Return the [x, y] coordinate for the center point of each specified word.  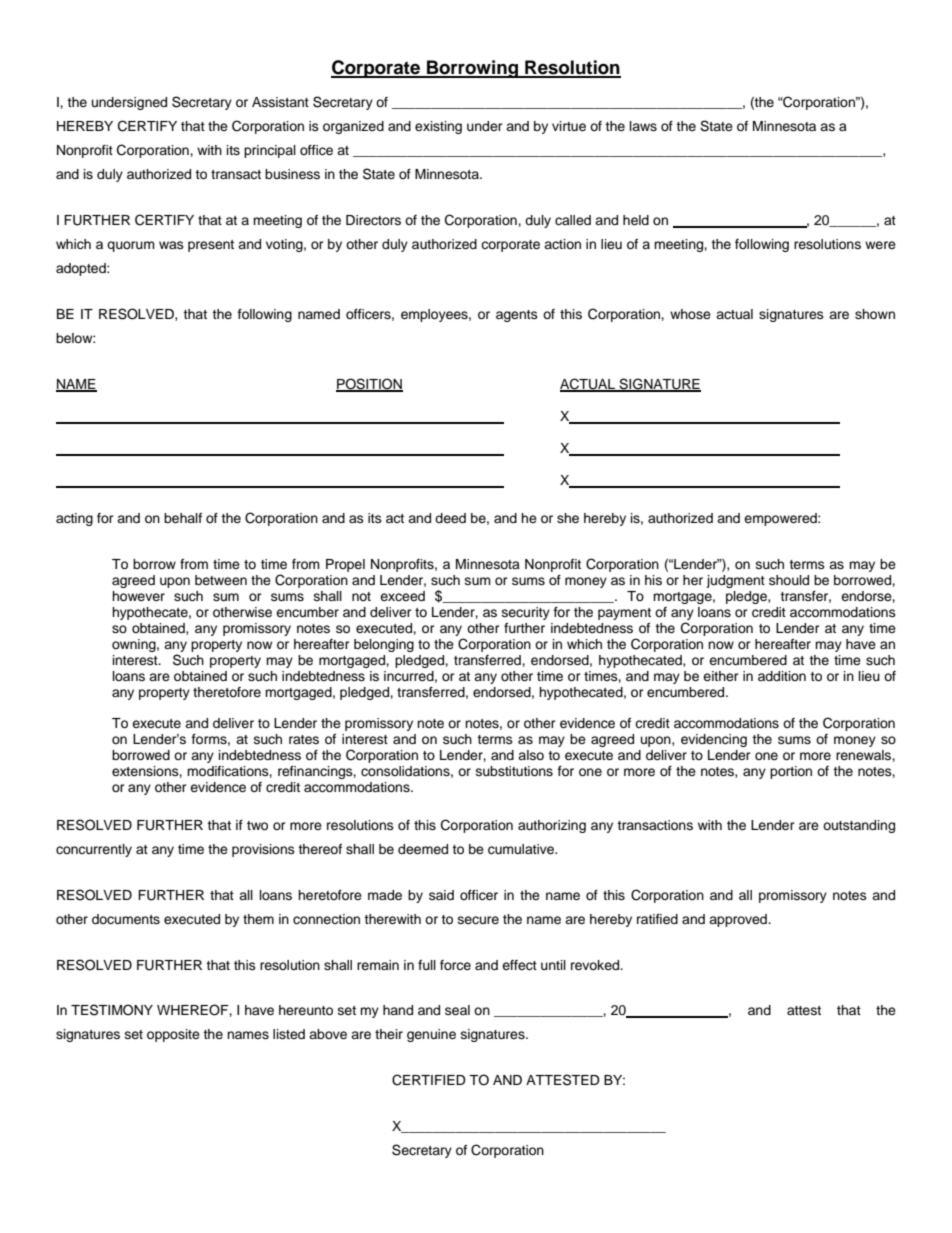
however [138, 596]
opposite [173, 1035]
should [789, 580]
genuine [431, 1035]
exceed [402, 596]
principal [270, 151]
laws [643, 126]
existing [438, 127]
